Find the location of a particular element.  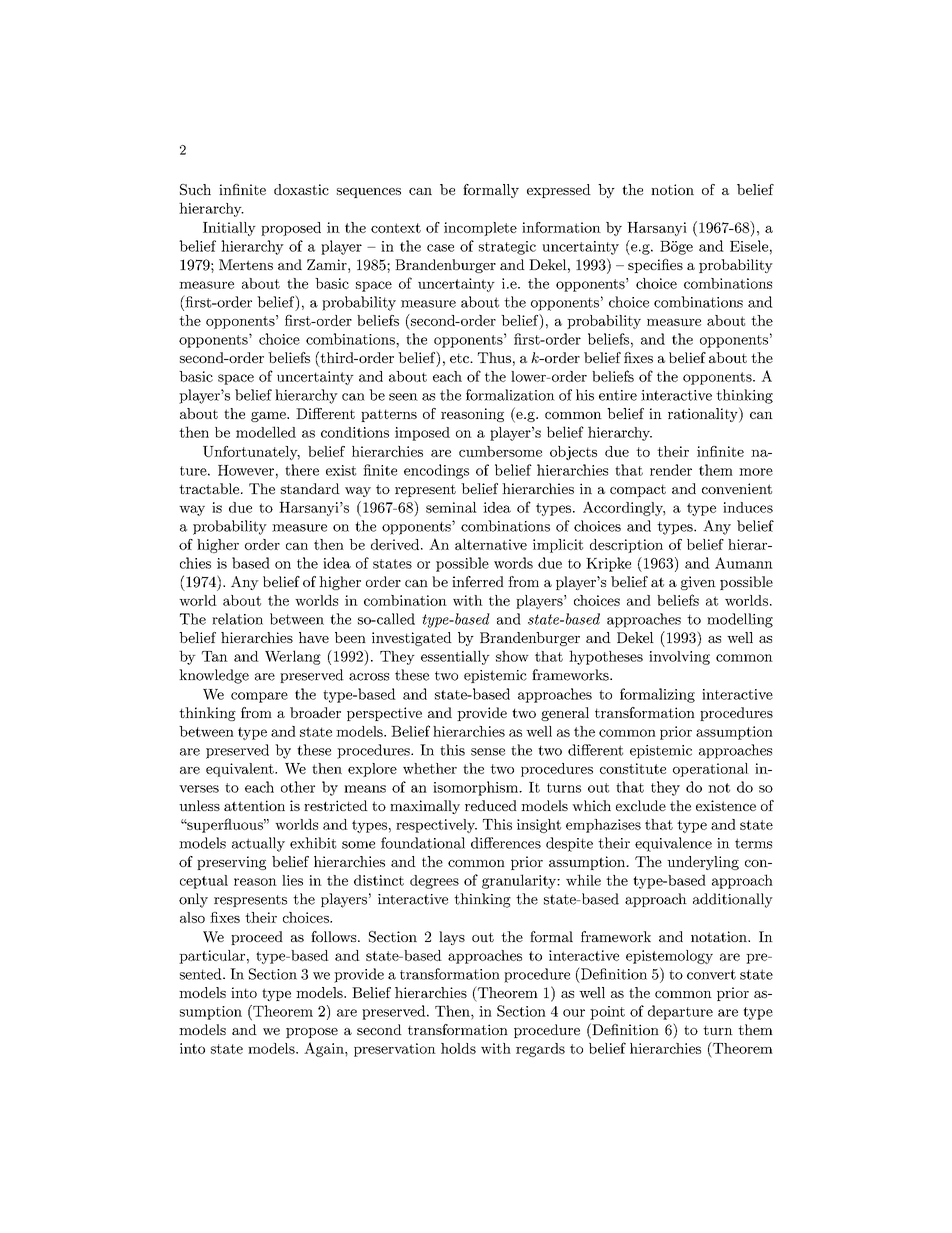

seminal is located at coordinates (451, 507).
